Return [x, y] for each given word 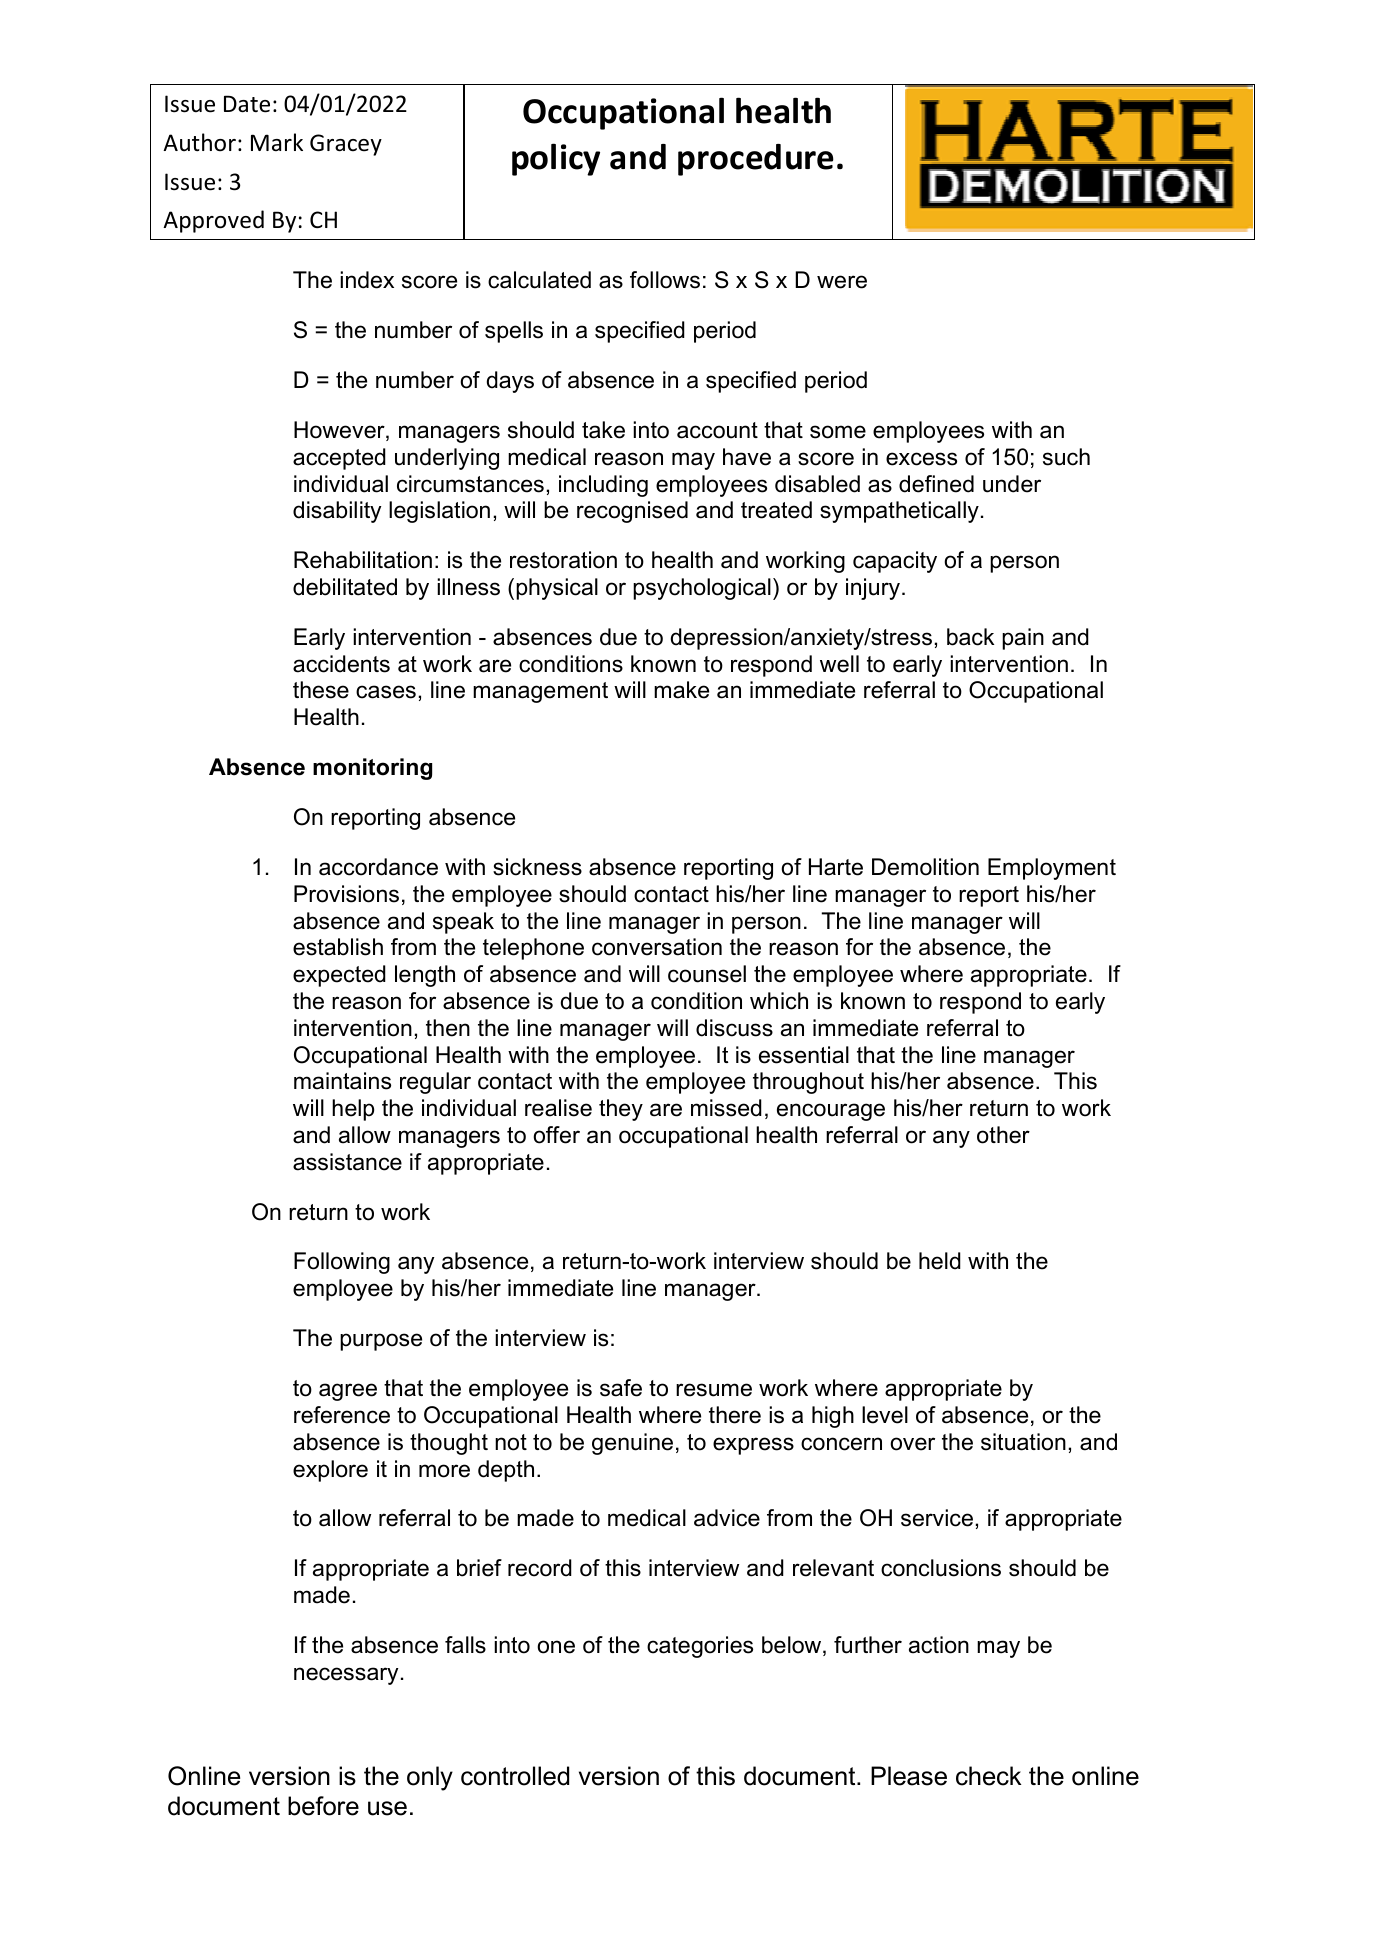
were [842, 282]
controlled [515, 1776]
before [323, 1806]
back [970, 637]
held [940, 1261]
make [681, 690]
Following [342, 1263]
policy [556, 159]
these [321, 690]
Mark [277, 142]
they [621, 1110]
